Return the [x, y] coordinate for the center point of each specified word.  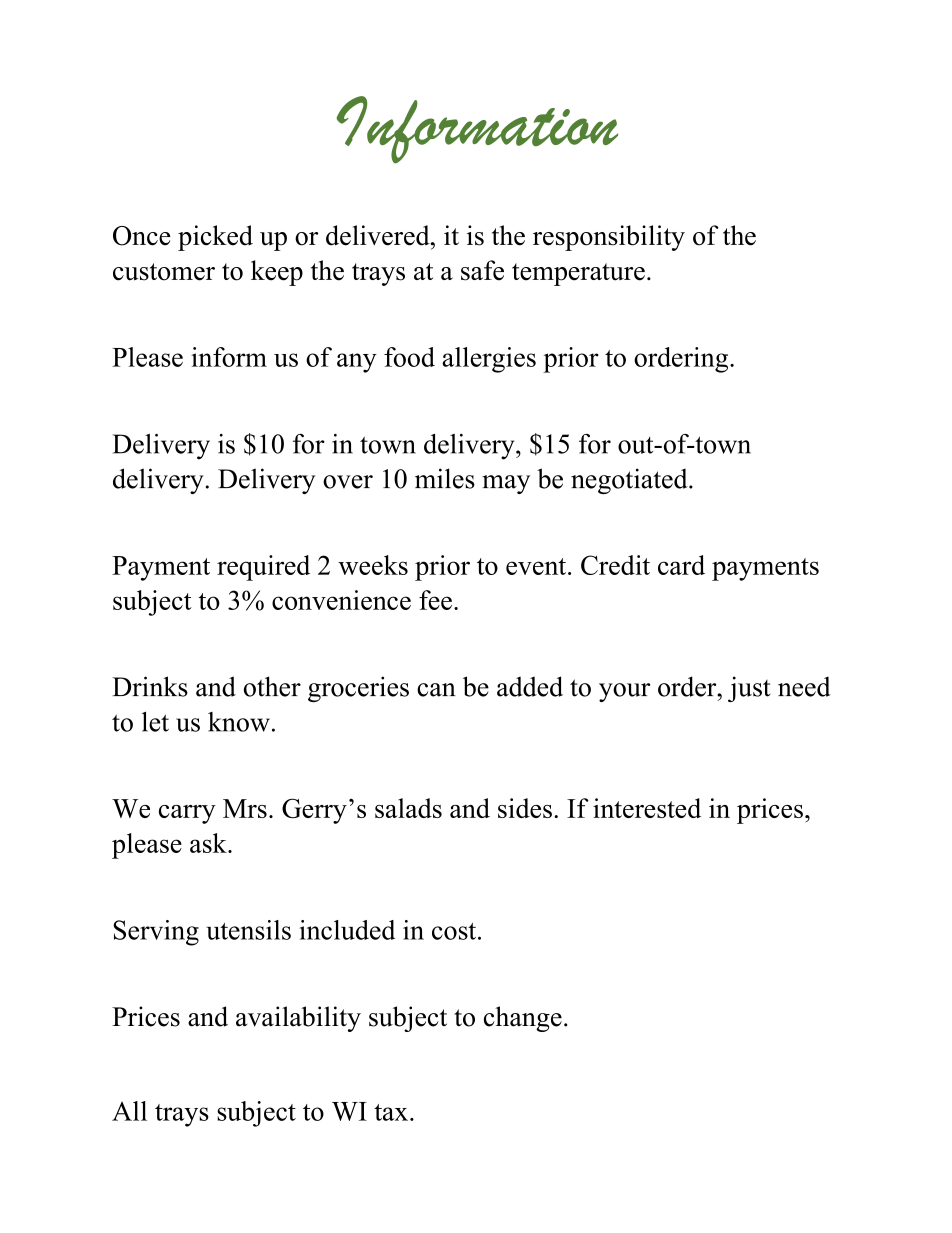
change [523, 1019]
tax [392, 1112]
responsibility [609, 238]
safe [482, 270]
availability [298, 1019]
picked [215, 238]
